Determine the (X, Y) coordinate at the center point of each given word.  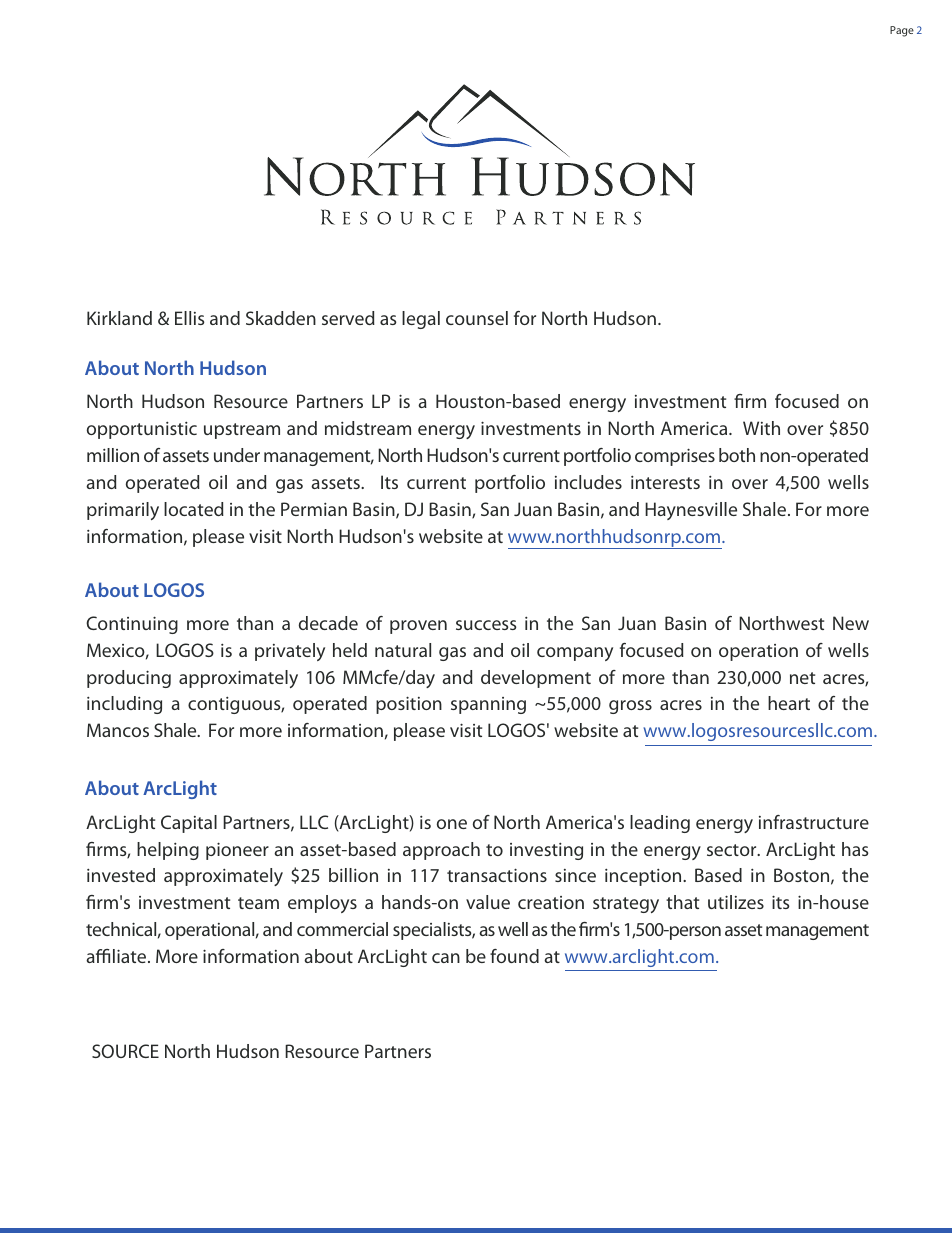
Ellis (189, 318)
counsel (477, 318)
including (124, 705)
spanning (488, 705)
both (737, 455)
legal (421, 320)
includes (588, 482)
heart (789, 703)
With (761, 428)
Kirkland (119, 318)
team (258, 903)
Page (902, 31)
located (194, 509)
